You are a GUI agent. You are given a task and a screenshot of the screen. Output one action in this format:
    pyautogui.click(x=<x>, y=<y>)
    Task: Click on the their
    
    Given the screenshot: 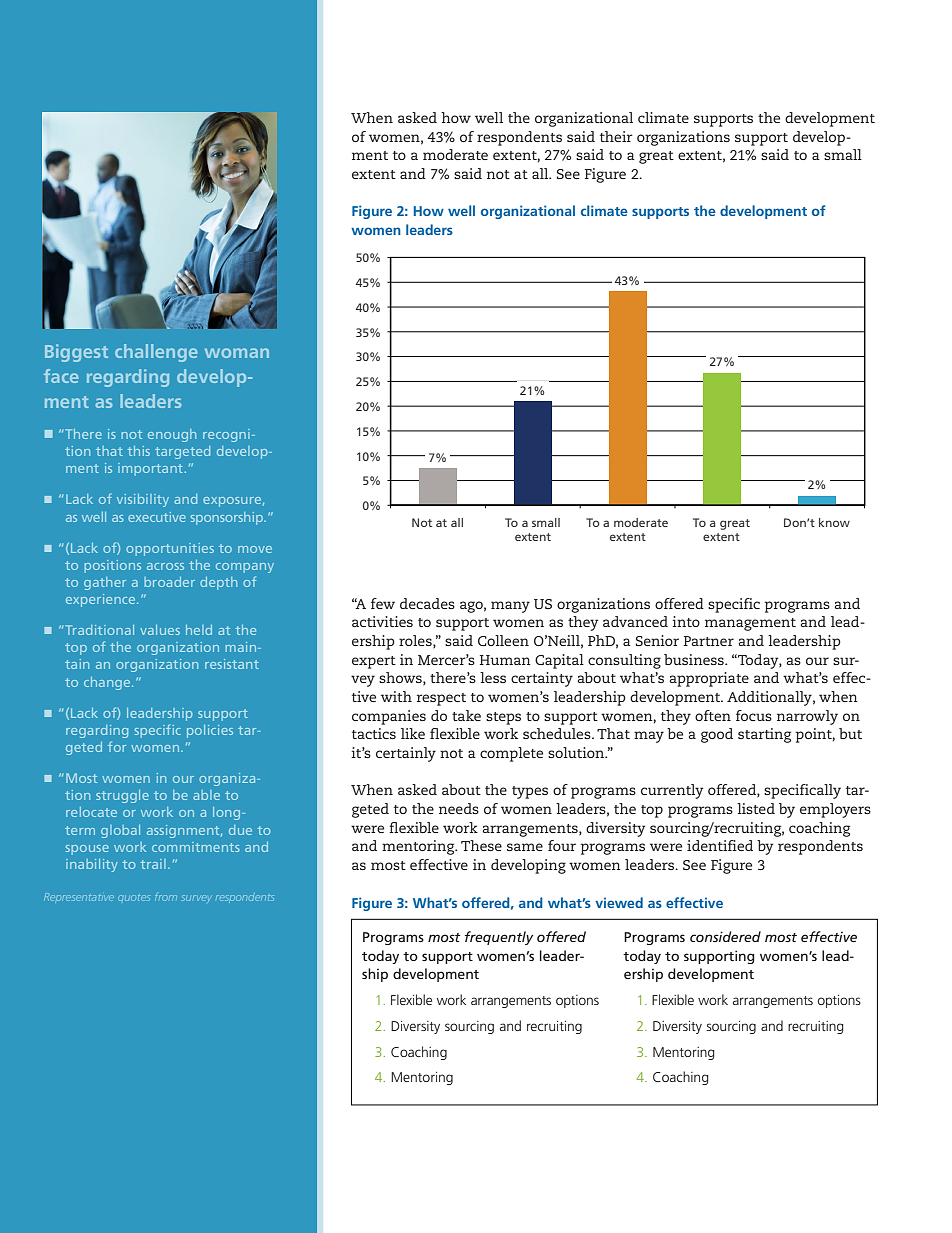 What is the action you would take?
    pyautogui.click(x=616, y=136)
